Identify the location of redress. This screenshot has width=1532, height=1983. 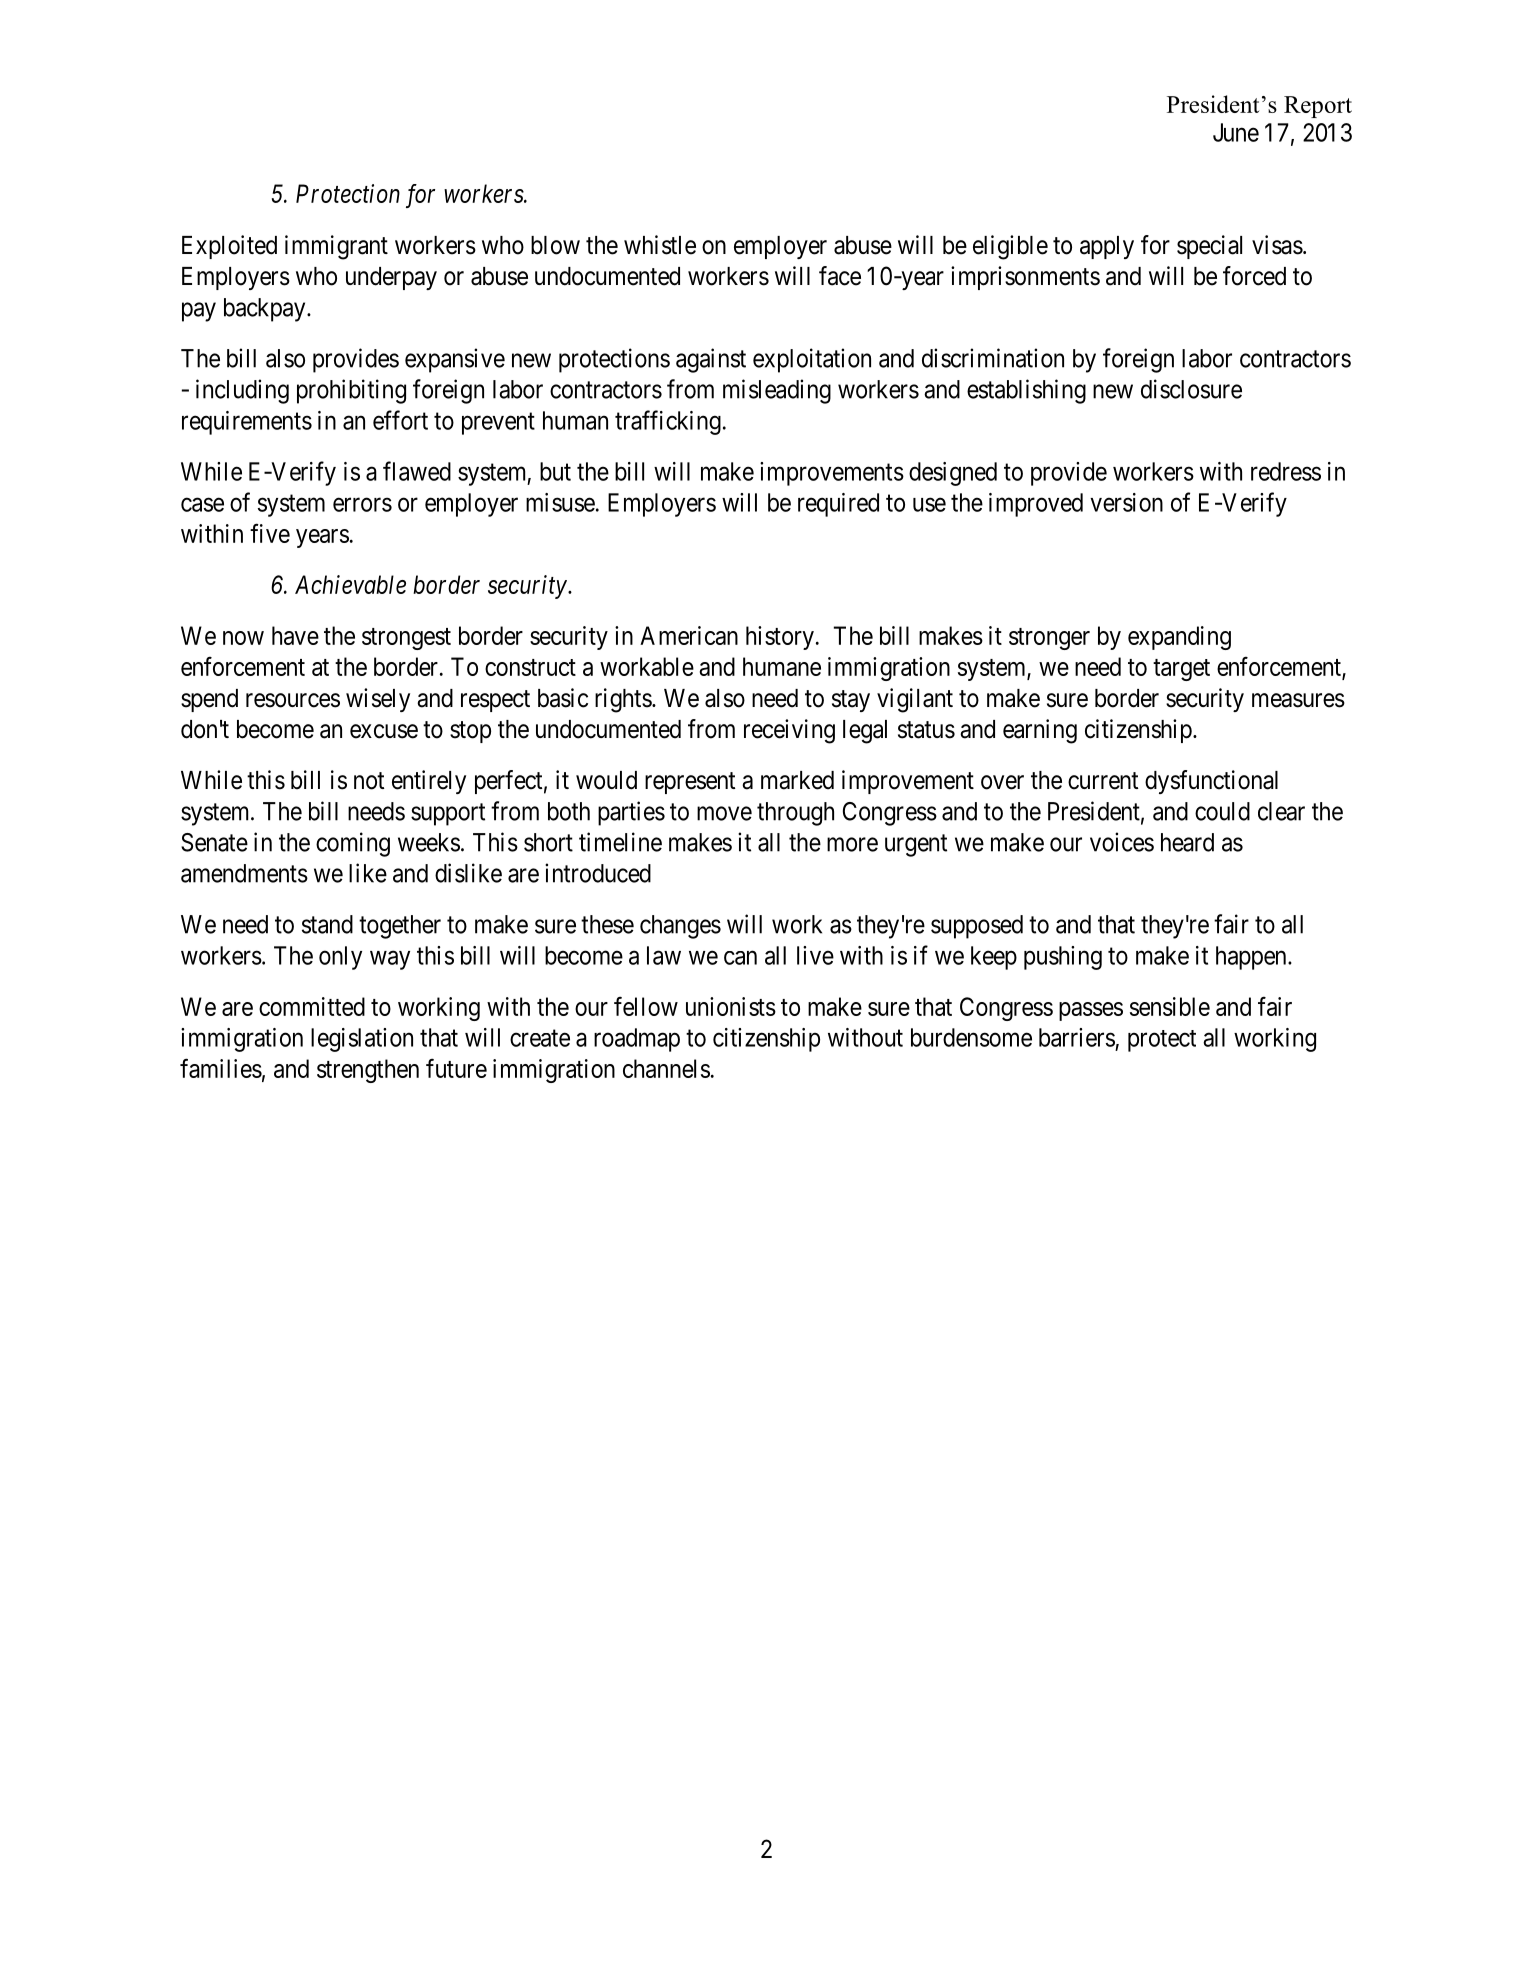
(1286, 471).
